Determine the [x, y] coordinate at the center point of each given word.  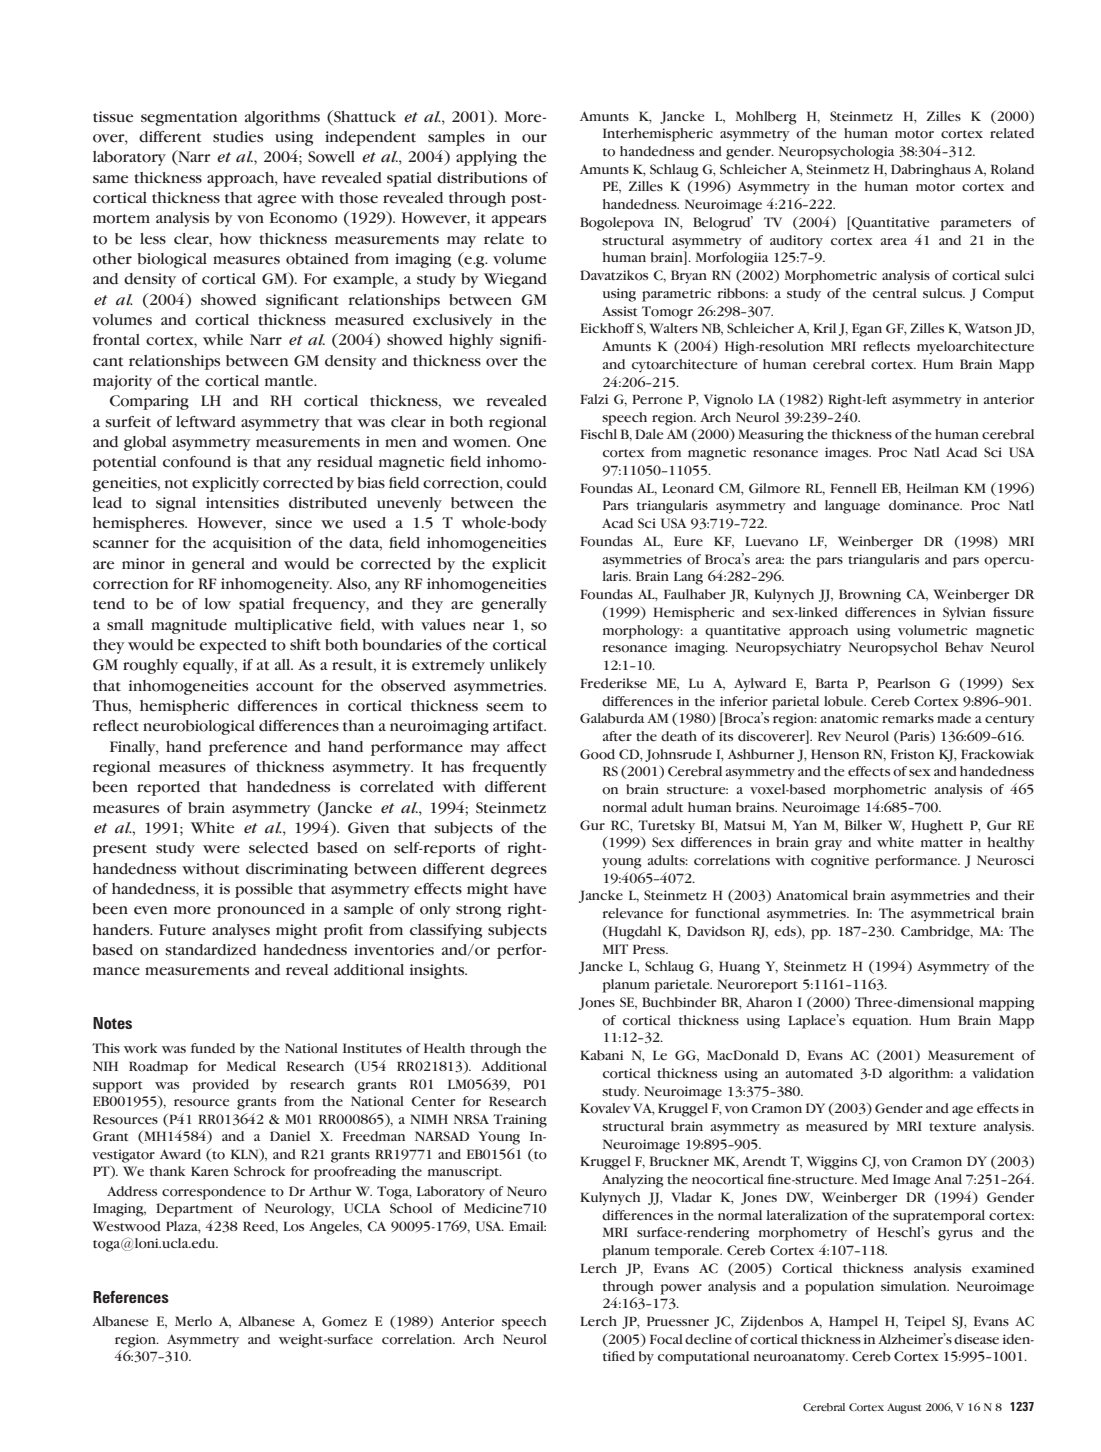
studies [238, 137]
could [527, 483]
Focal [666, 1339]
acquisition [252, 544]
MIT [615, 949]
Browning [870, 596]
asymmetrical [953, 915]
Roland [1012, 169]
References [131, 1297]
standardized [210, 950]
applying [486, 158]
